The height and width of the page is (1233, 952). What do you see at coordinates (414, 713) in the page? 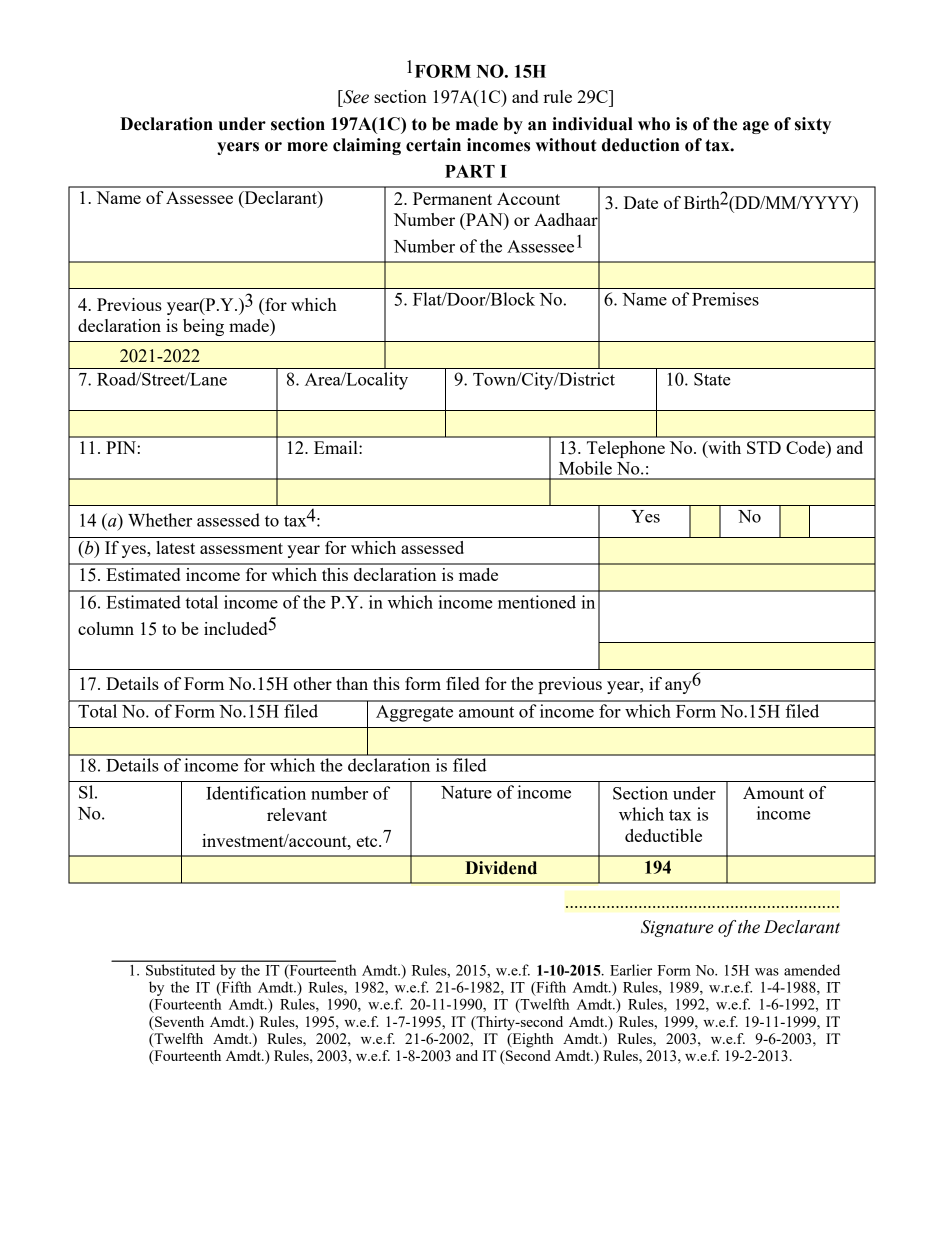
I see `Aggregate` at bounding box center [414, 713].
